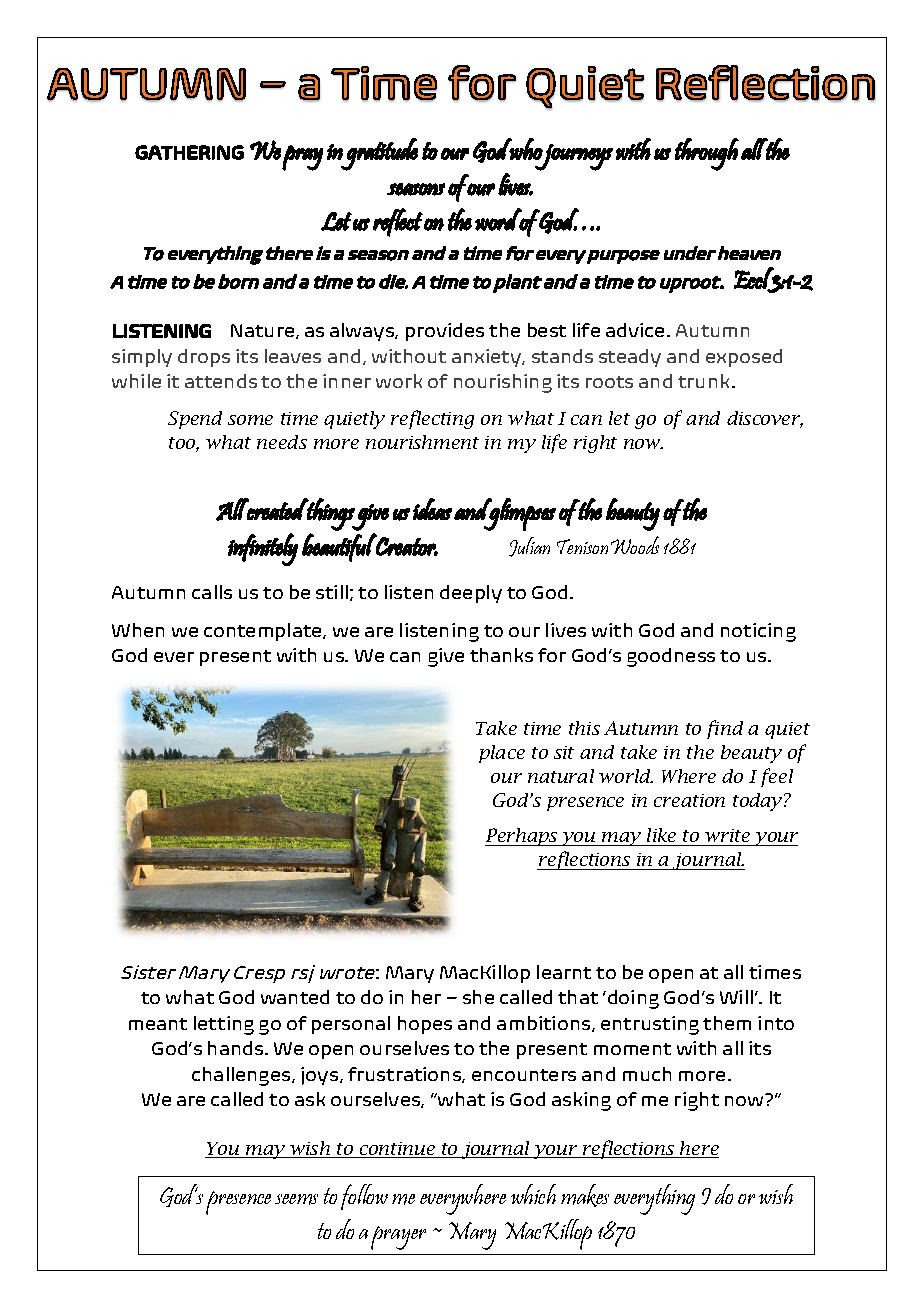 This screenshot has height=1308, width=924. What do you see at coordinates (707, 154) in the screenshot?
I see `through` at bounding box center [707, 154].
